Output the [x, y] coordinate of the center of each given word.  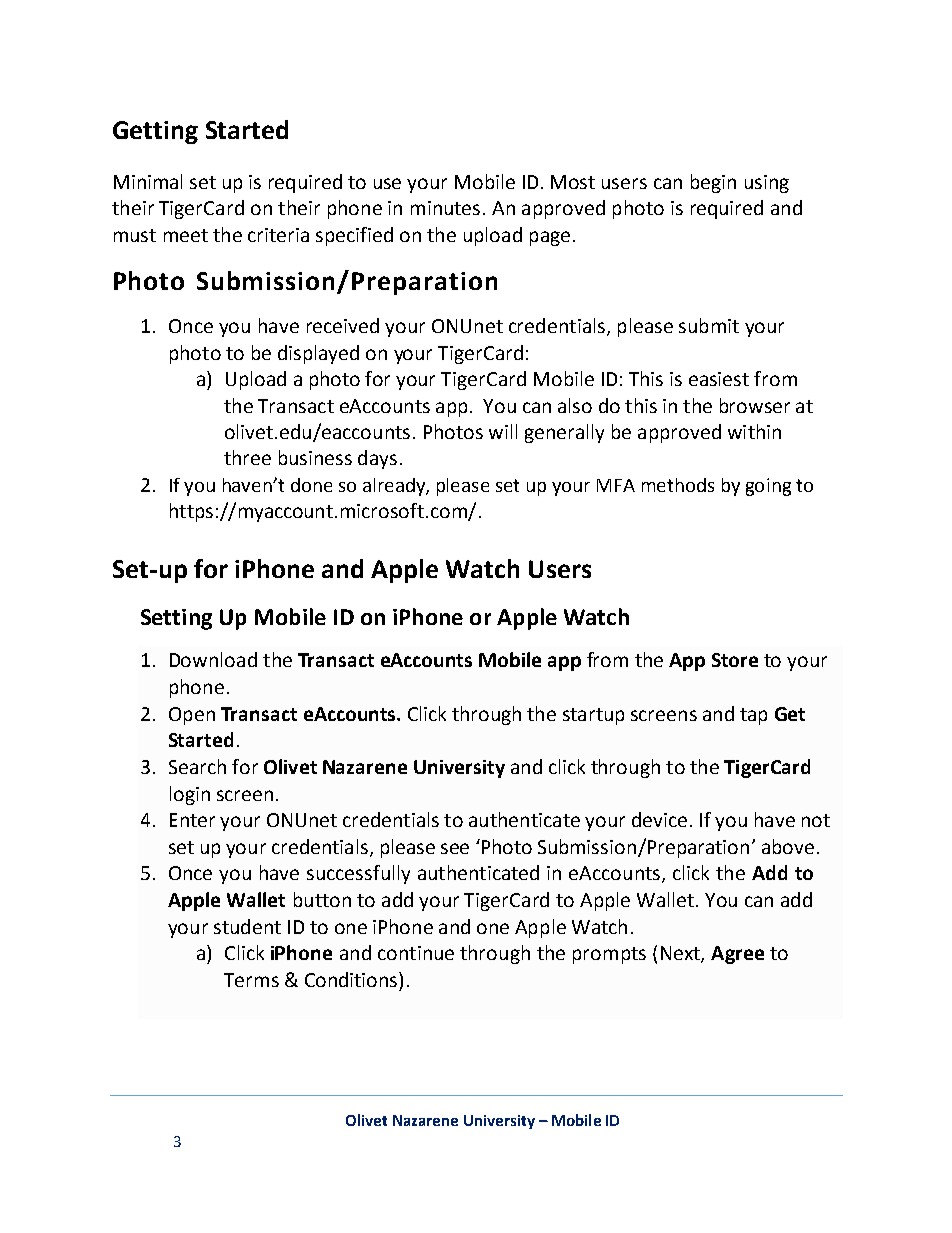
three [247, 457]
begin [713, 183]
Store [735, 660]
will [503, 431]
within [754, 431]
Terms [251, 980]
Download [213, 659]
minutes [445, 208]
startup [593, 716]
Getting [155, 132]
